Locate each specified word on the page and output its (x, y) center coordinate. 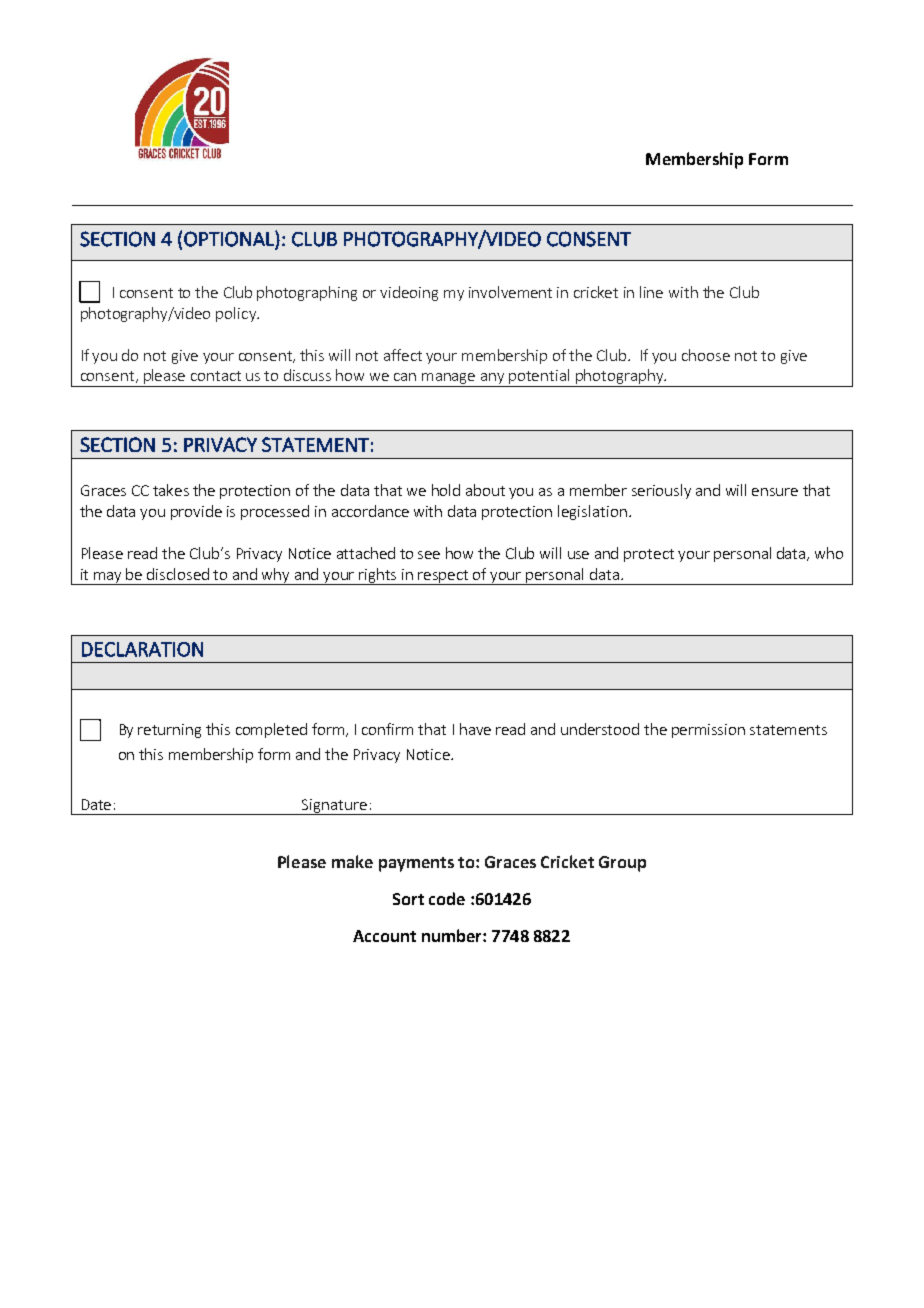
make (352, 861)
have (475, 729)
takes (171, 490)
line (651, 292)
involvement (510, 292)
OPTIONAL (230, 240)
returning (169, 731)
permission (708, 731)
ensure (775, 492)
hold (446, 490)
